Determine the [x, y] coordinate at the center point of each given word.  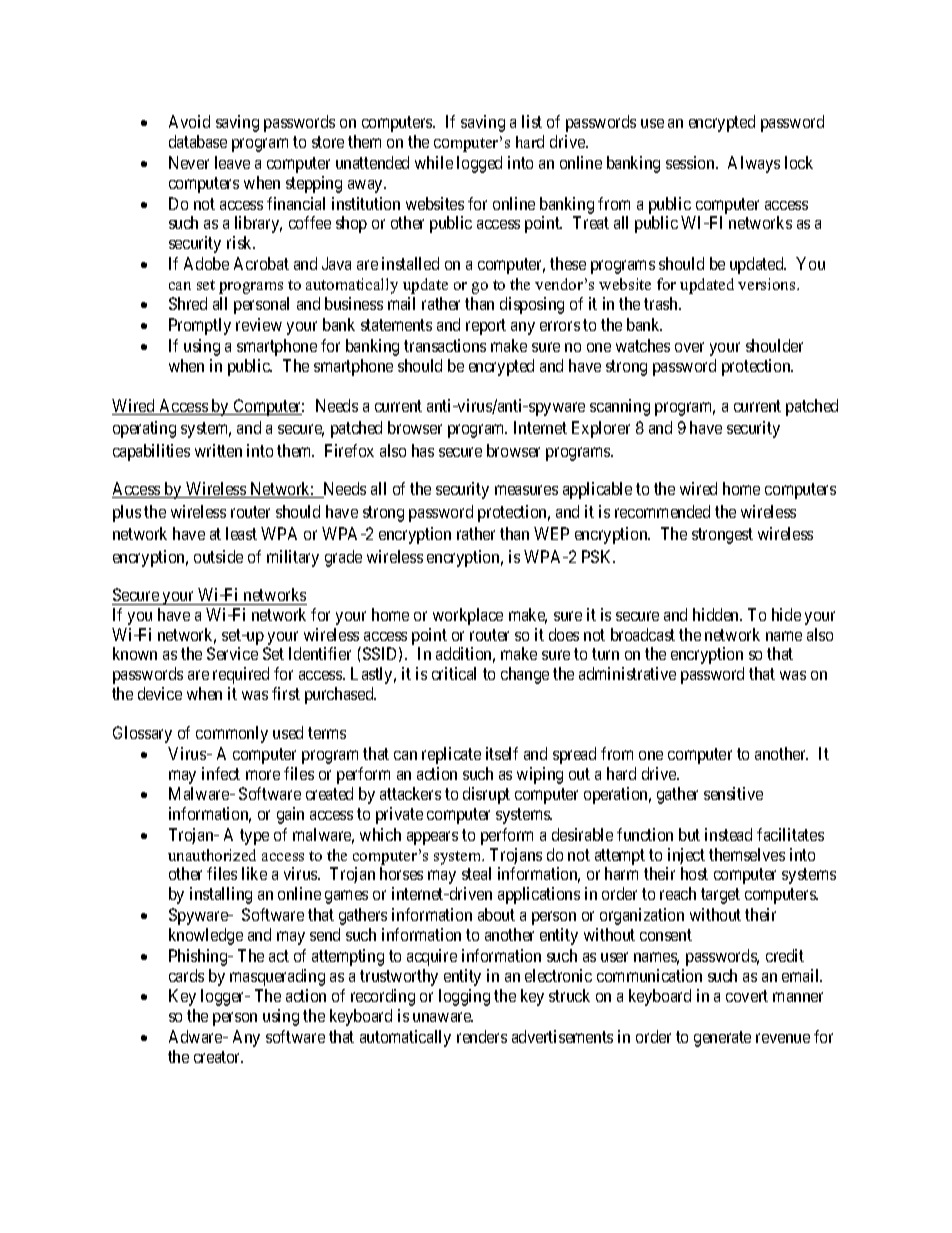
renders [482, 1036]
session [691, 162]
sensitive [733, 793]
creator [218, 1057]
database [198, 141]
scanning [620, 407]
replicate [451, 755]
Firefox [349, 450]
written [218, 450]
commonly [232, 734]
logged [479, 164]
